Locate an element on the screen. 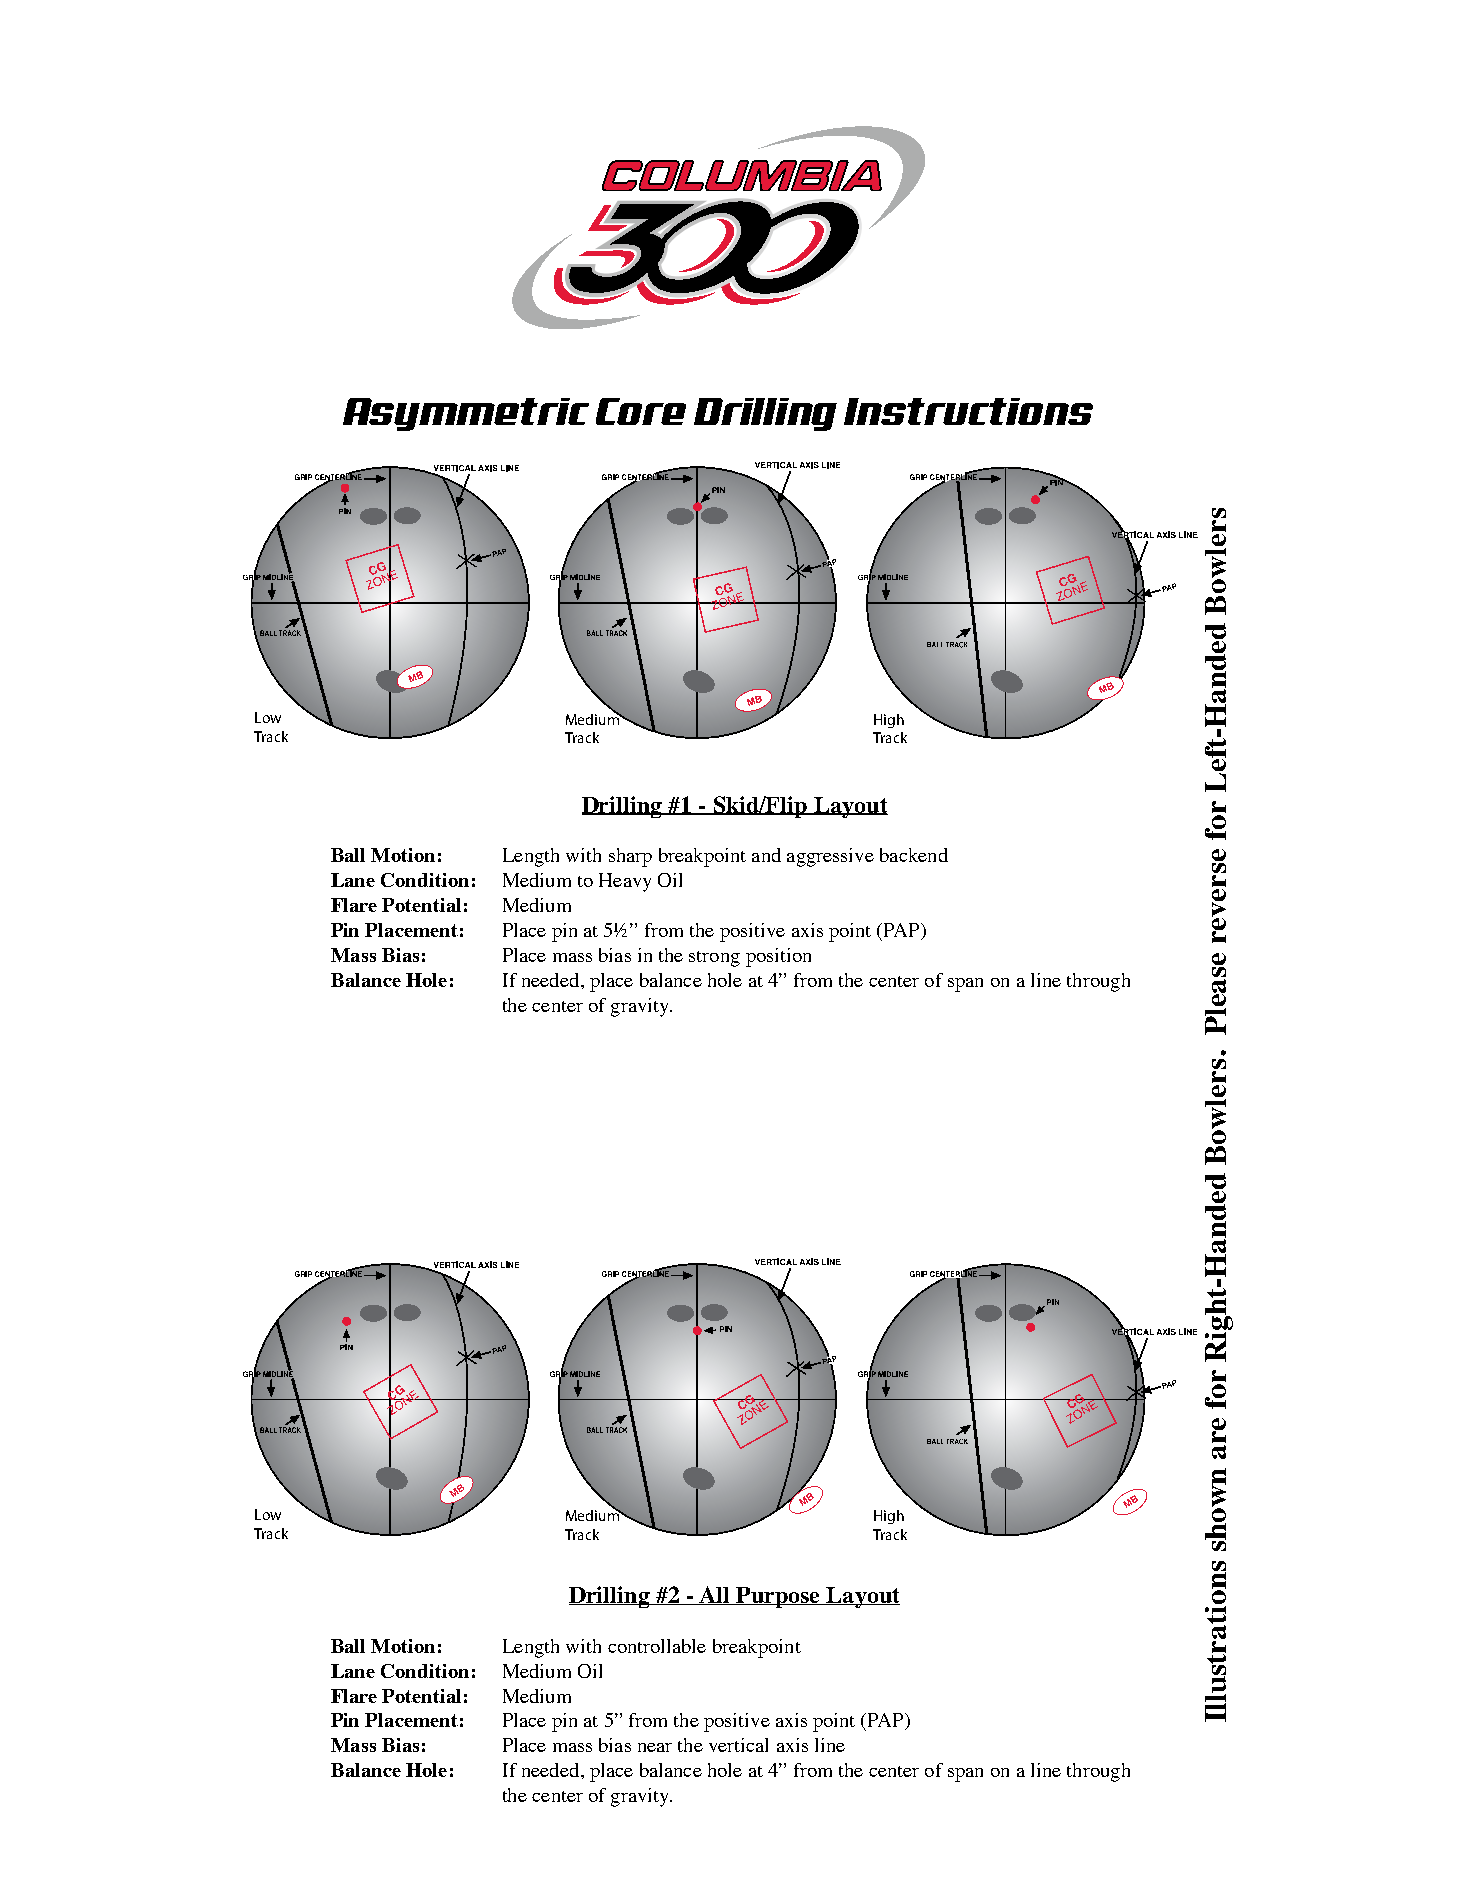 Image resolution: width=1464 pixels, height=1895 pixels. Purpose is located at coordinates (778, 1597).
